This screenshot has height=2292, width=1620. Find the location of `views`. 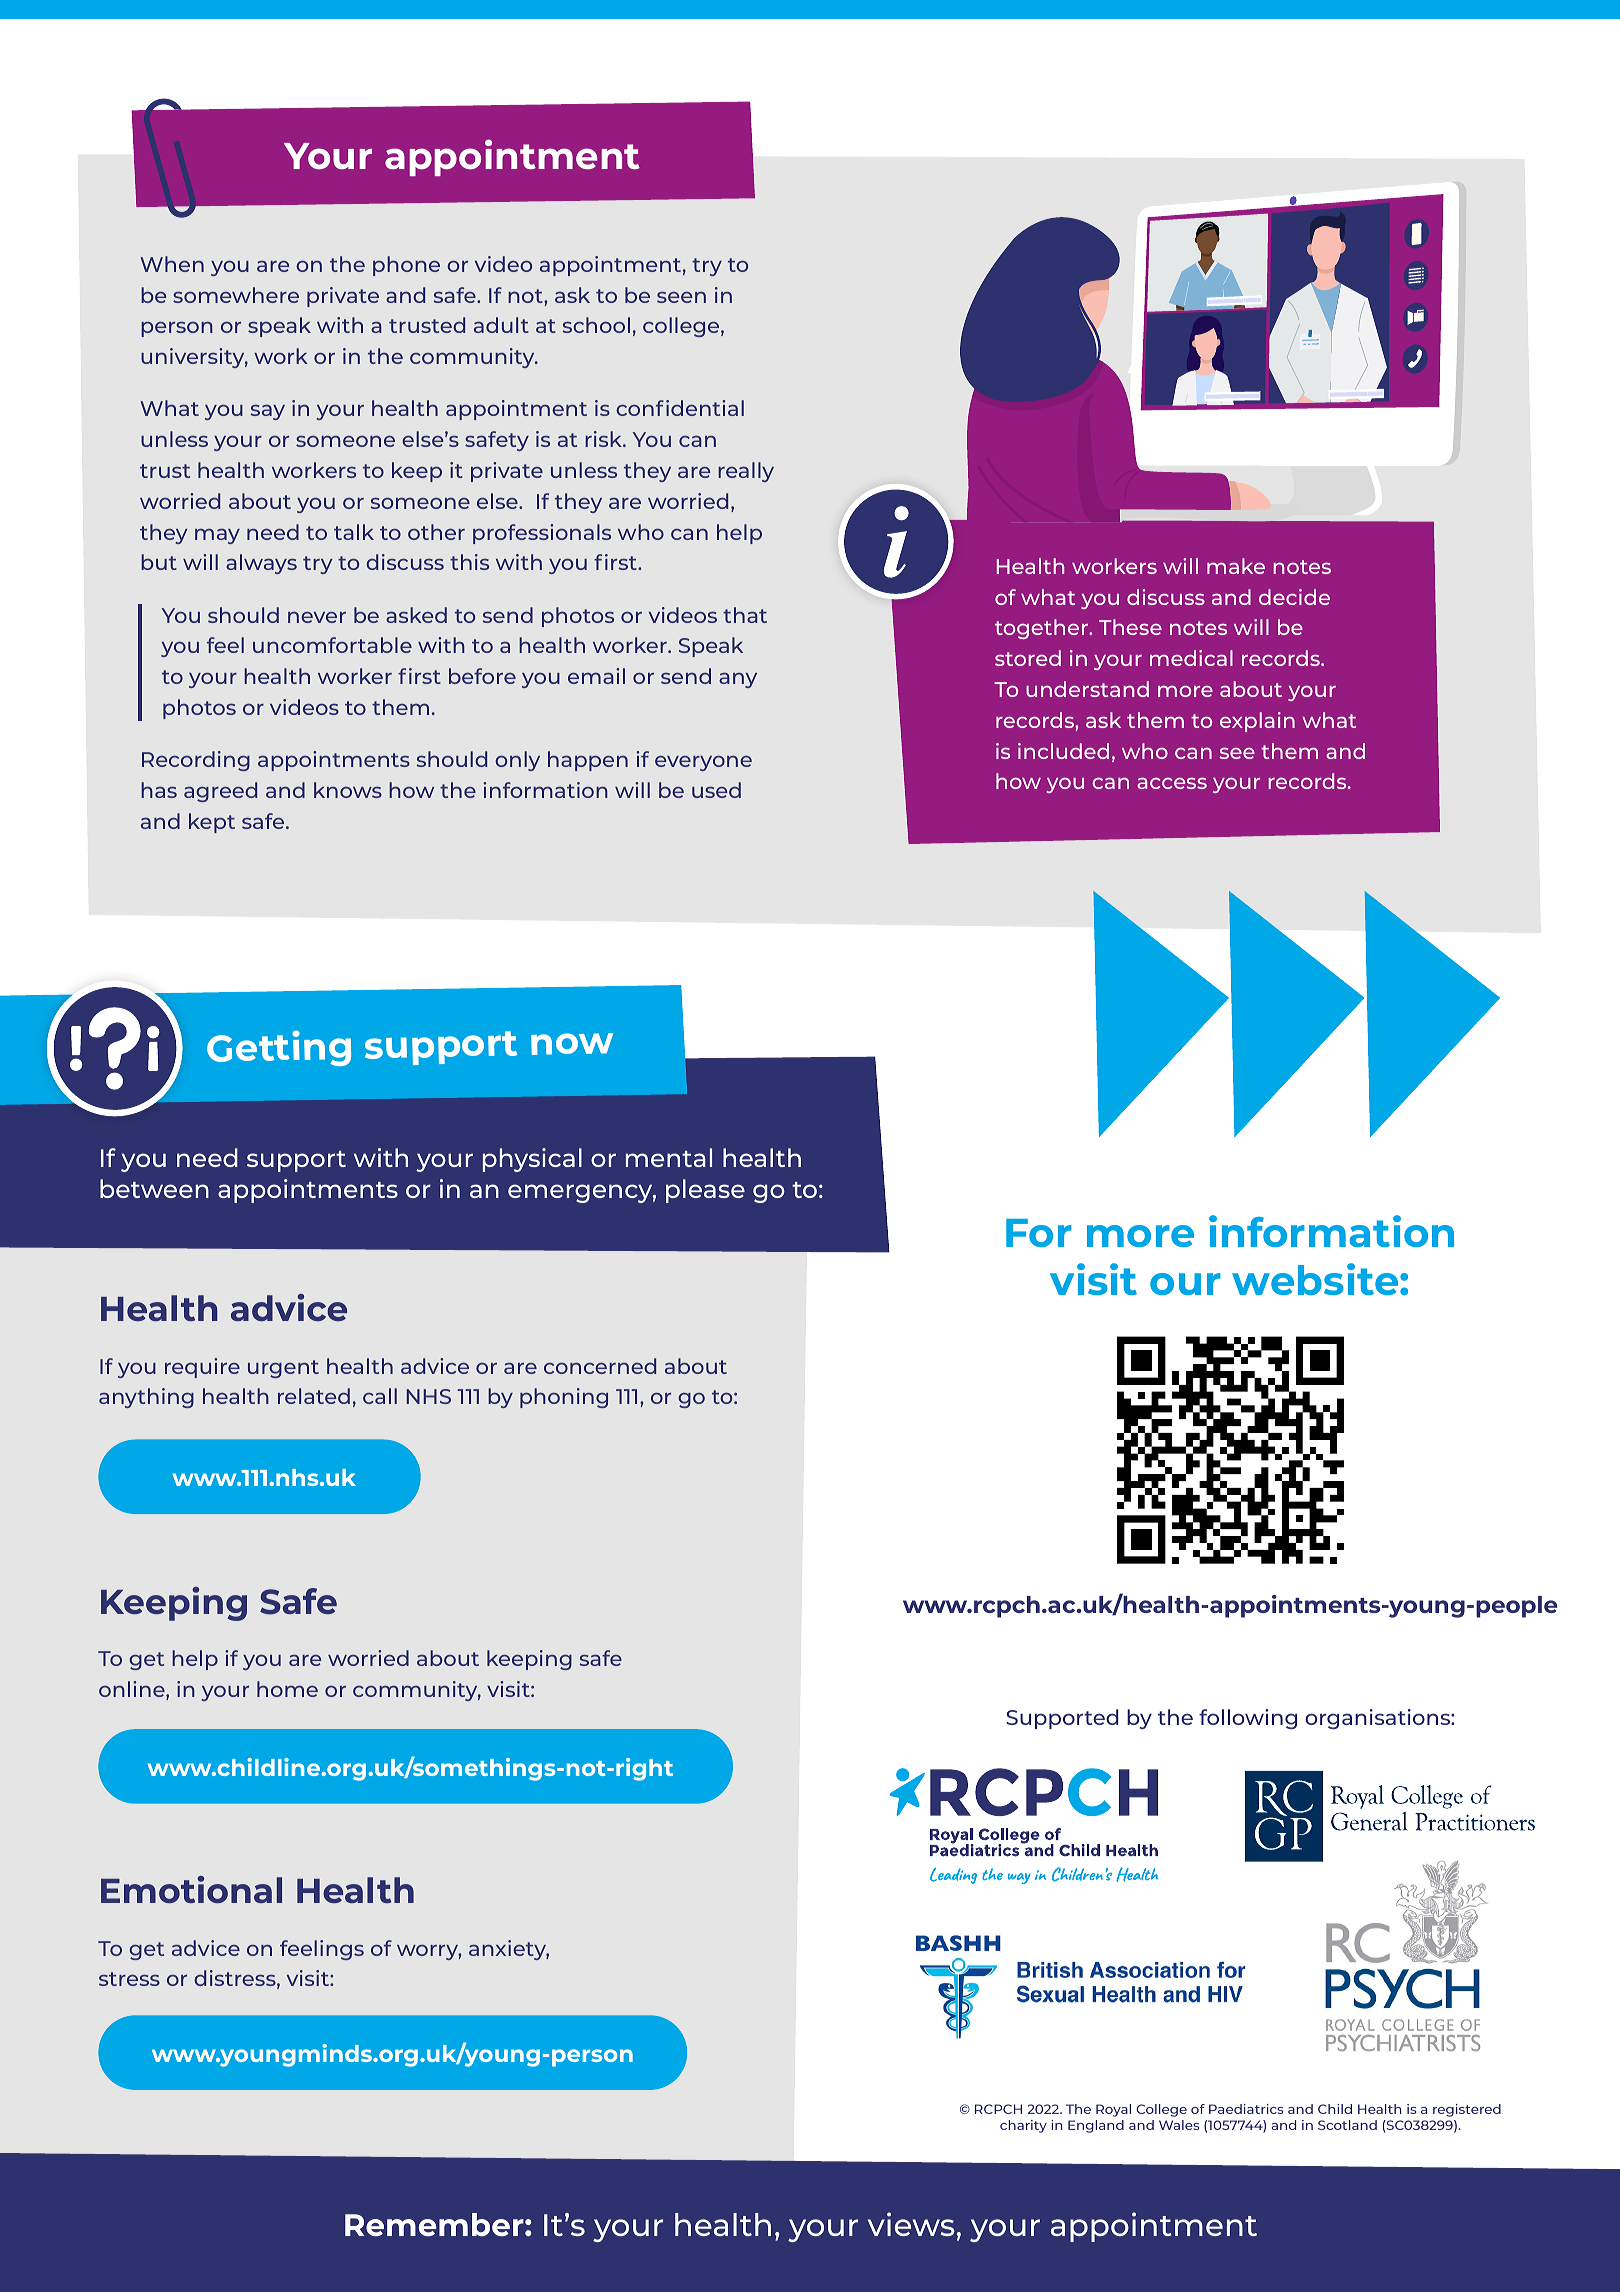

views is located at coordinates (911, 2224).
